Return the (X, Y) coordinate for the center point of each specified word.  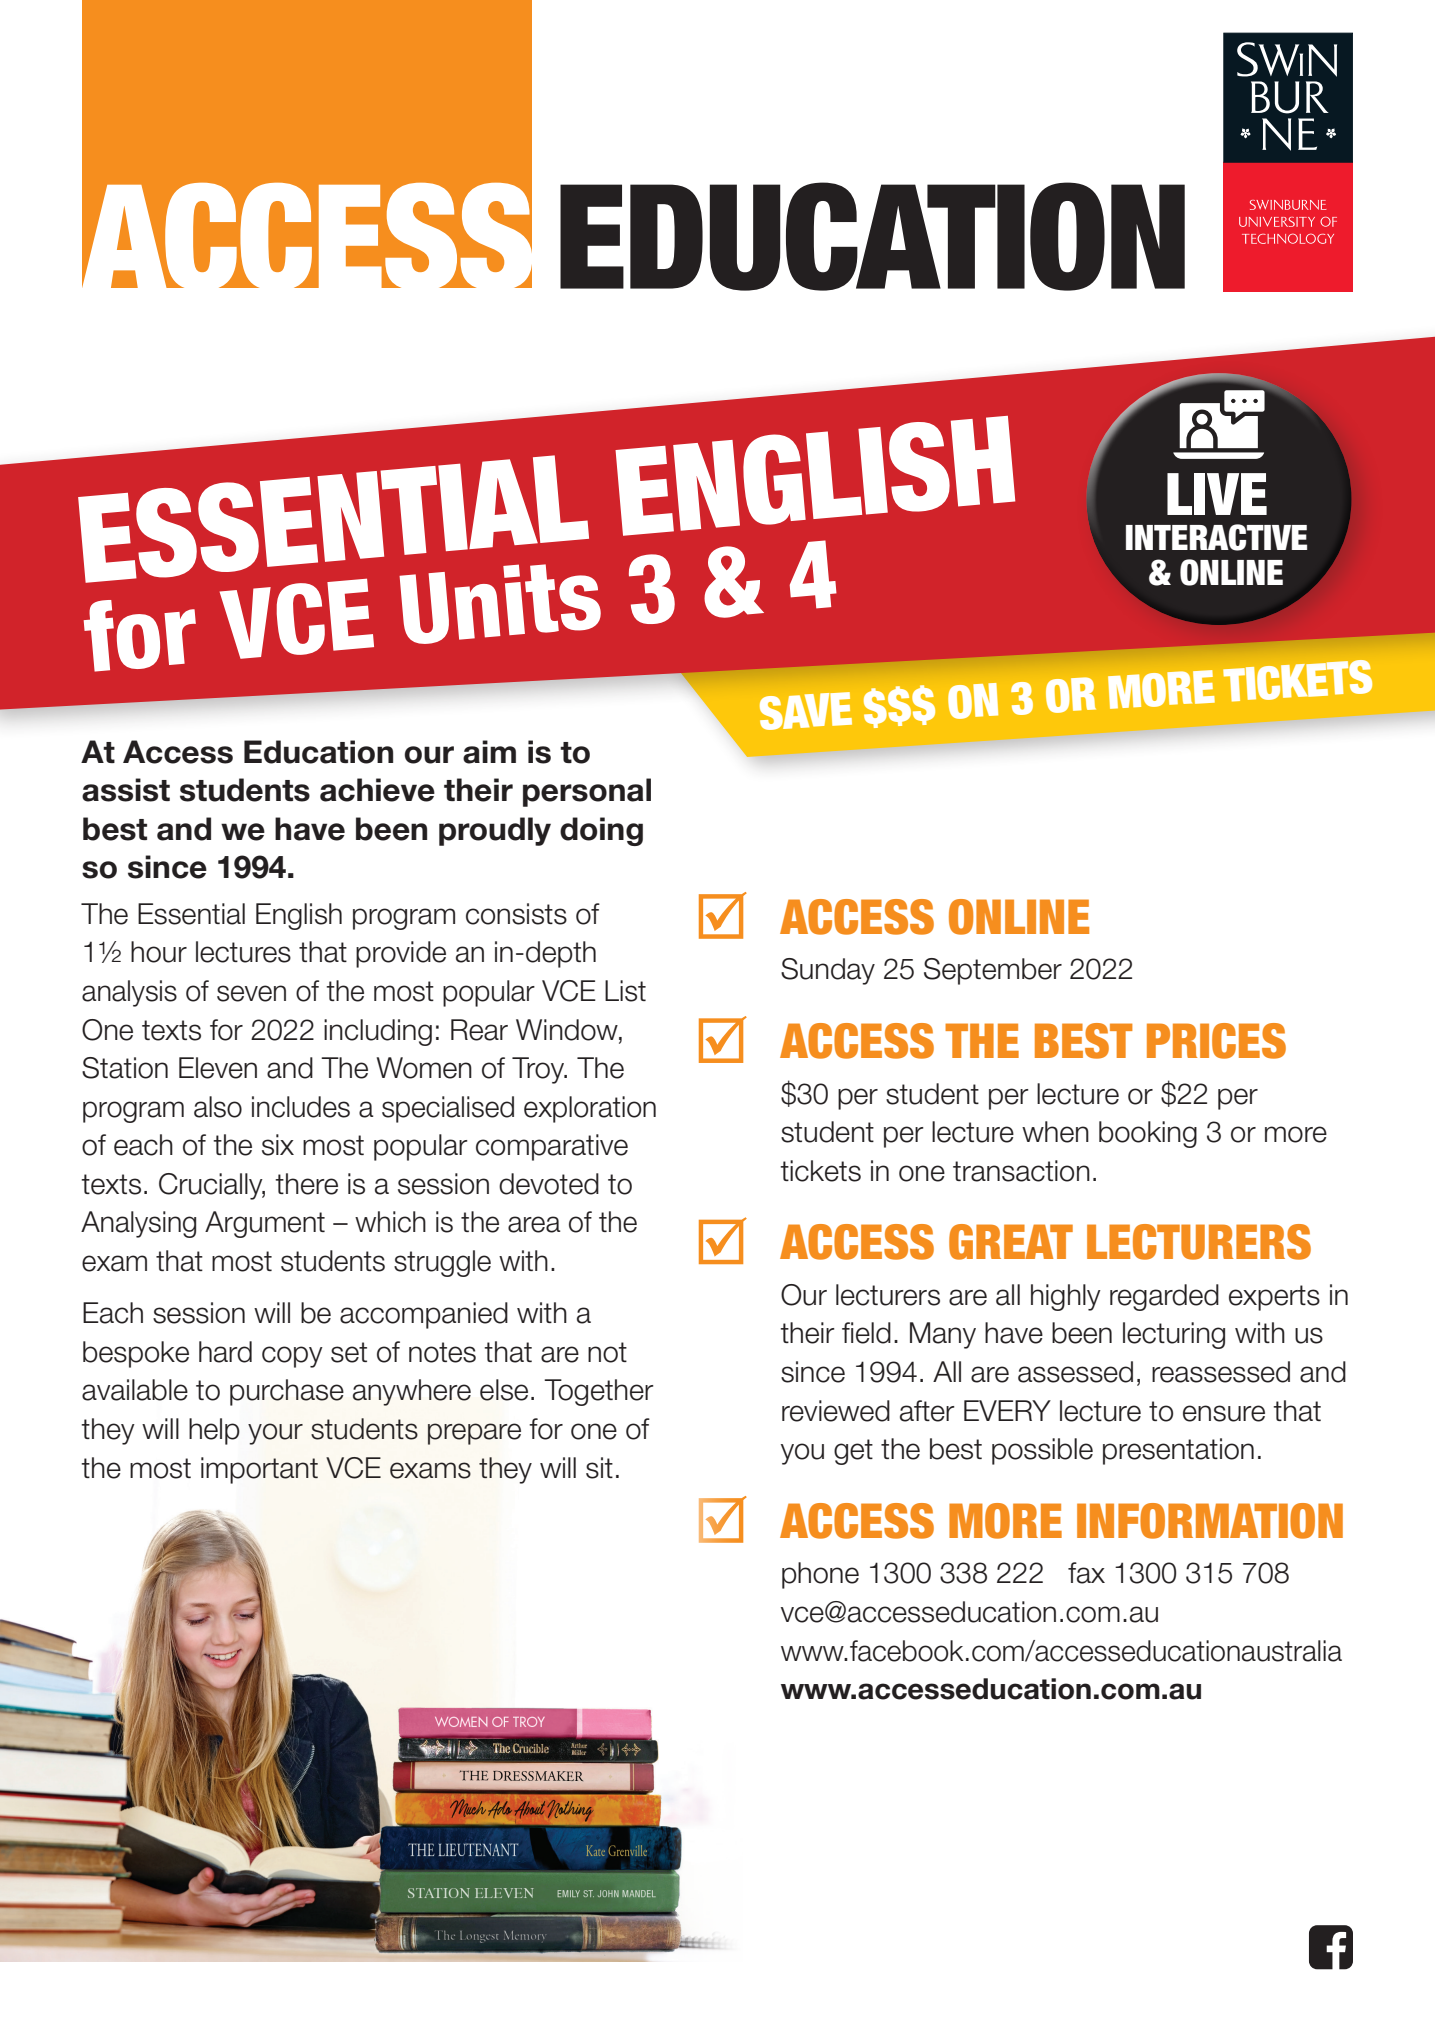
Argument (265, 1224)
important (259, 1470)
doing (601, 831)
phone (820, 1575)
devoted (549, 1184)
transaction (1021, 1171)
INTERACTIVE (1216, 537)
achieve (377, 790)
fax (1086, 1573)
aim (489, 752)
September (993, 971)
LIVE (1217, 494)
